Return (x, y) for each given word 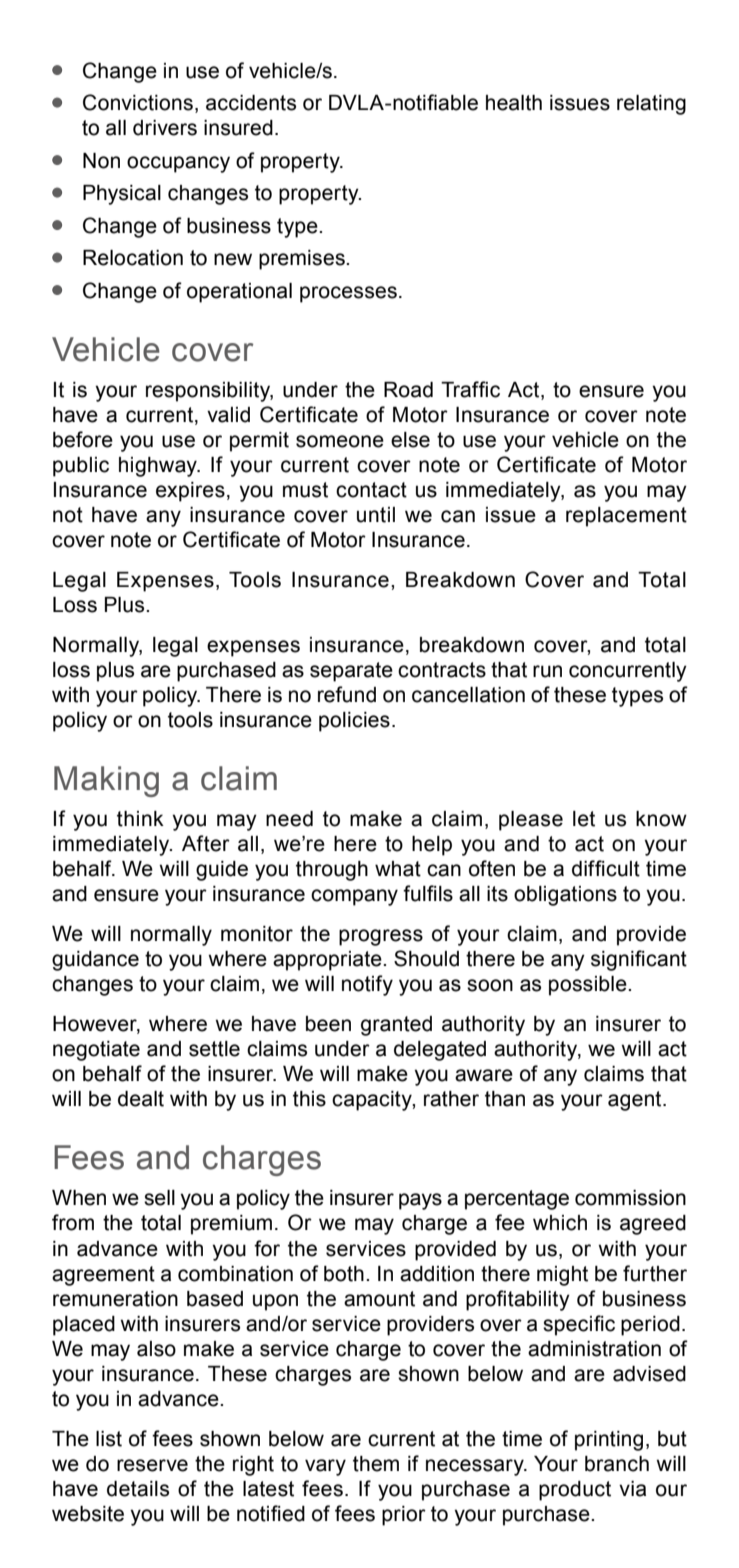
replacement (626, 517)
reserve (152, 1465)
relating (651, 105)
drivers (165, 128)
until (376, 515)
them (376, 1464)
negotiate (96, 1051)
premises (303, 260)
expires (190, 492)
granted (396, 1026)
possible (589, 986)
